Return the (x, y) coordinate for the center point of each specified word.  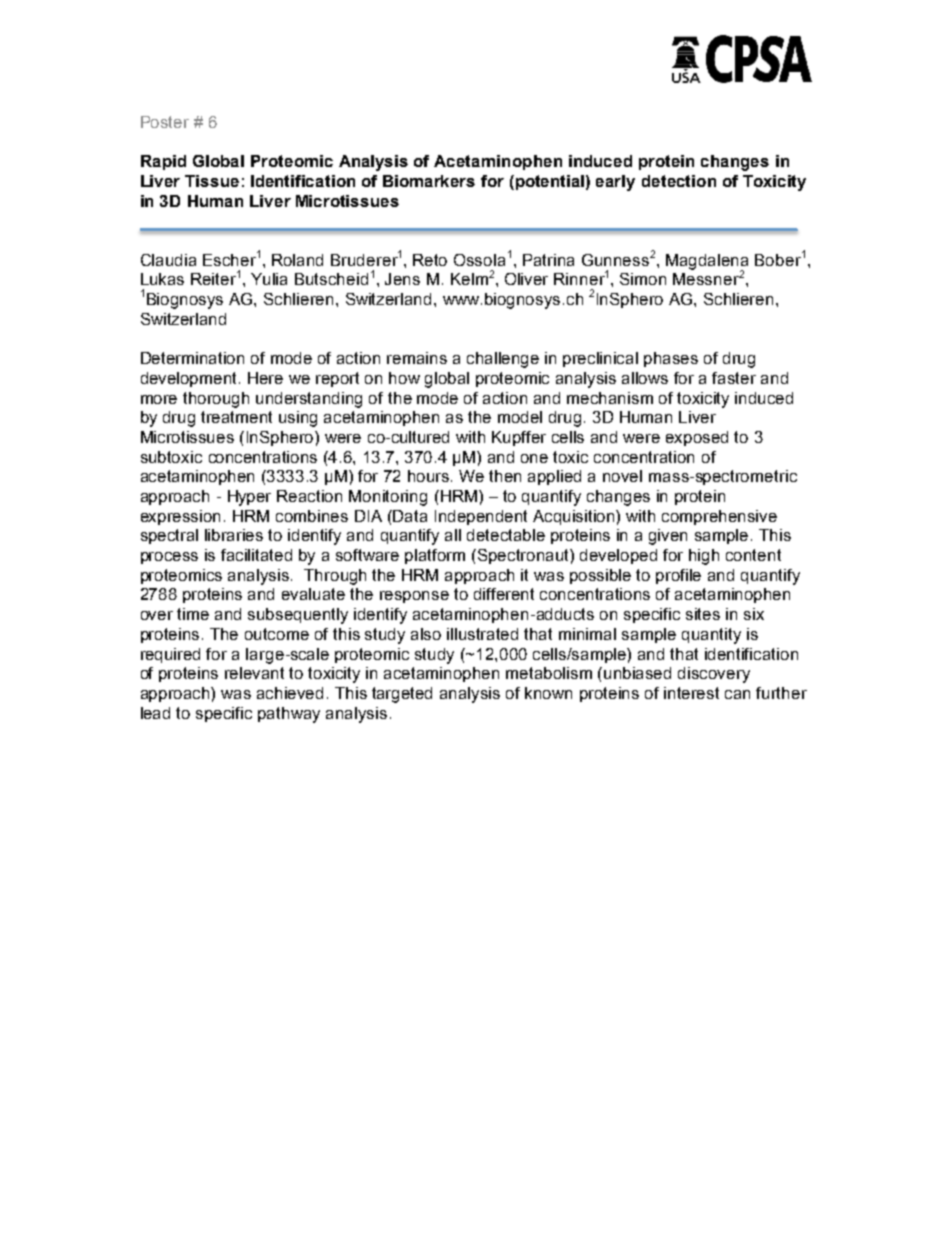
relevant (254, 673)
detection (679, 181)
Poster (165, 122)
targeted (402, 695)
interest (691, 693)
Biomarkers (429, 181)
